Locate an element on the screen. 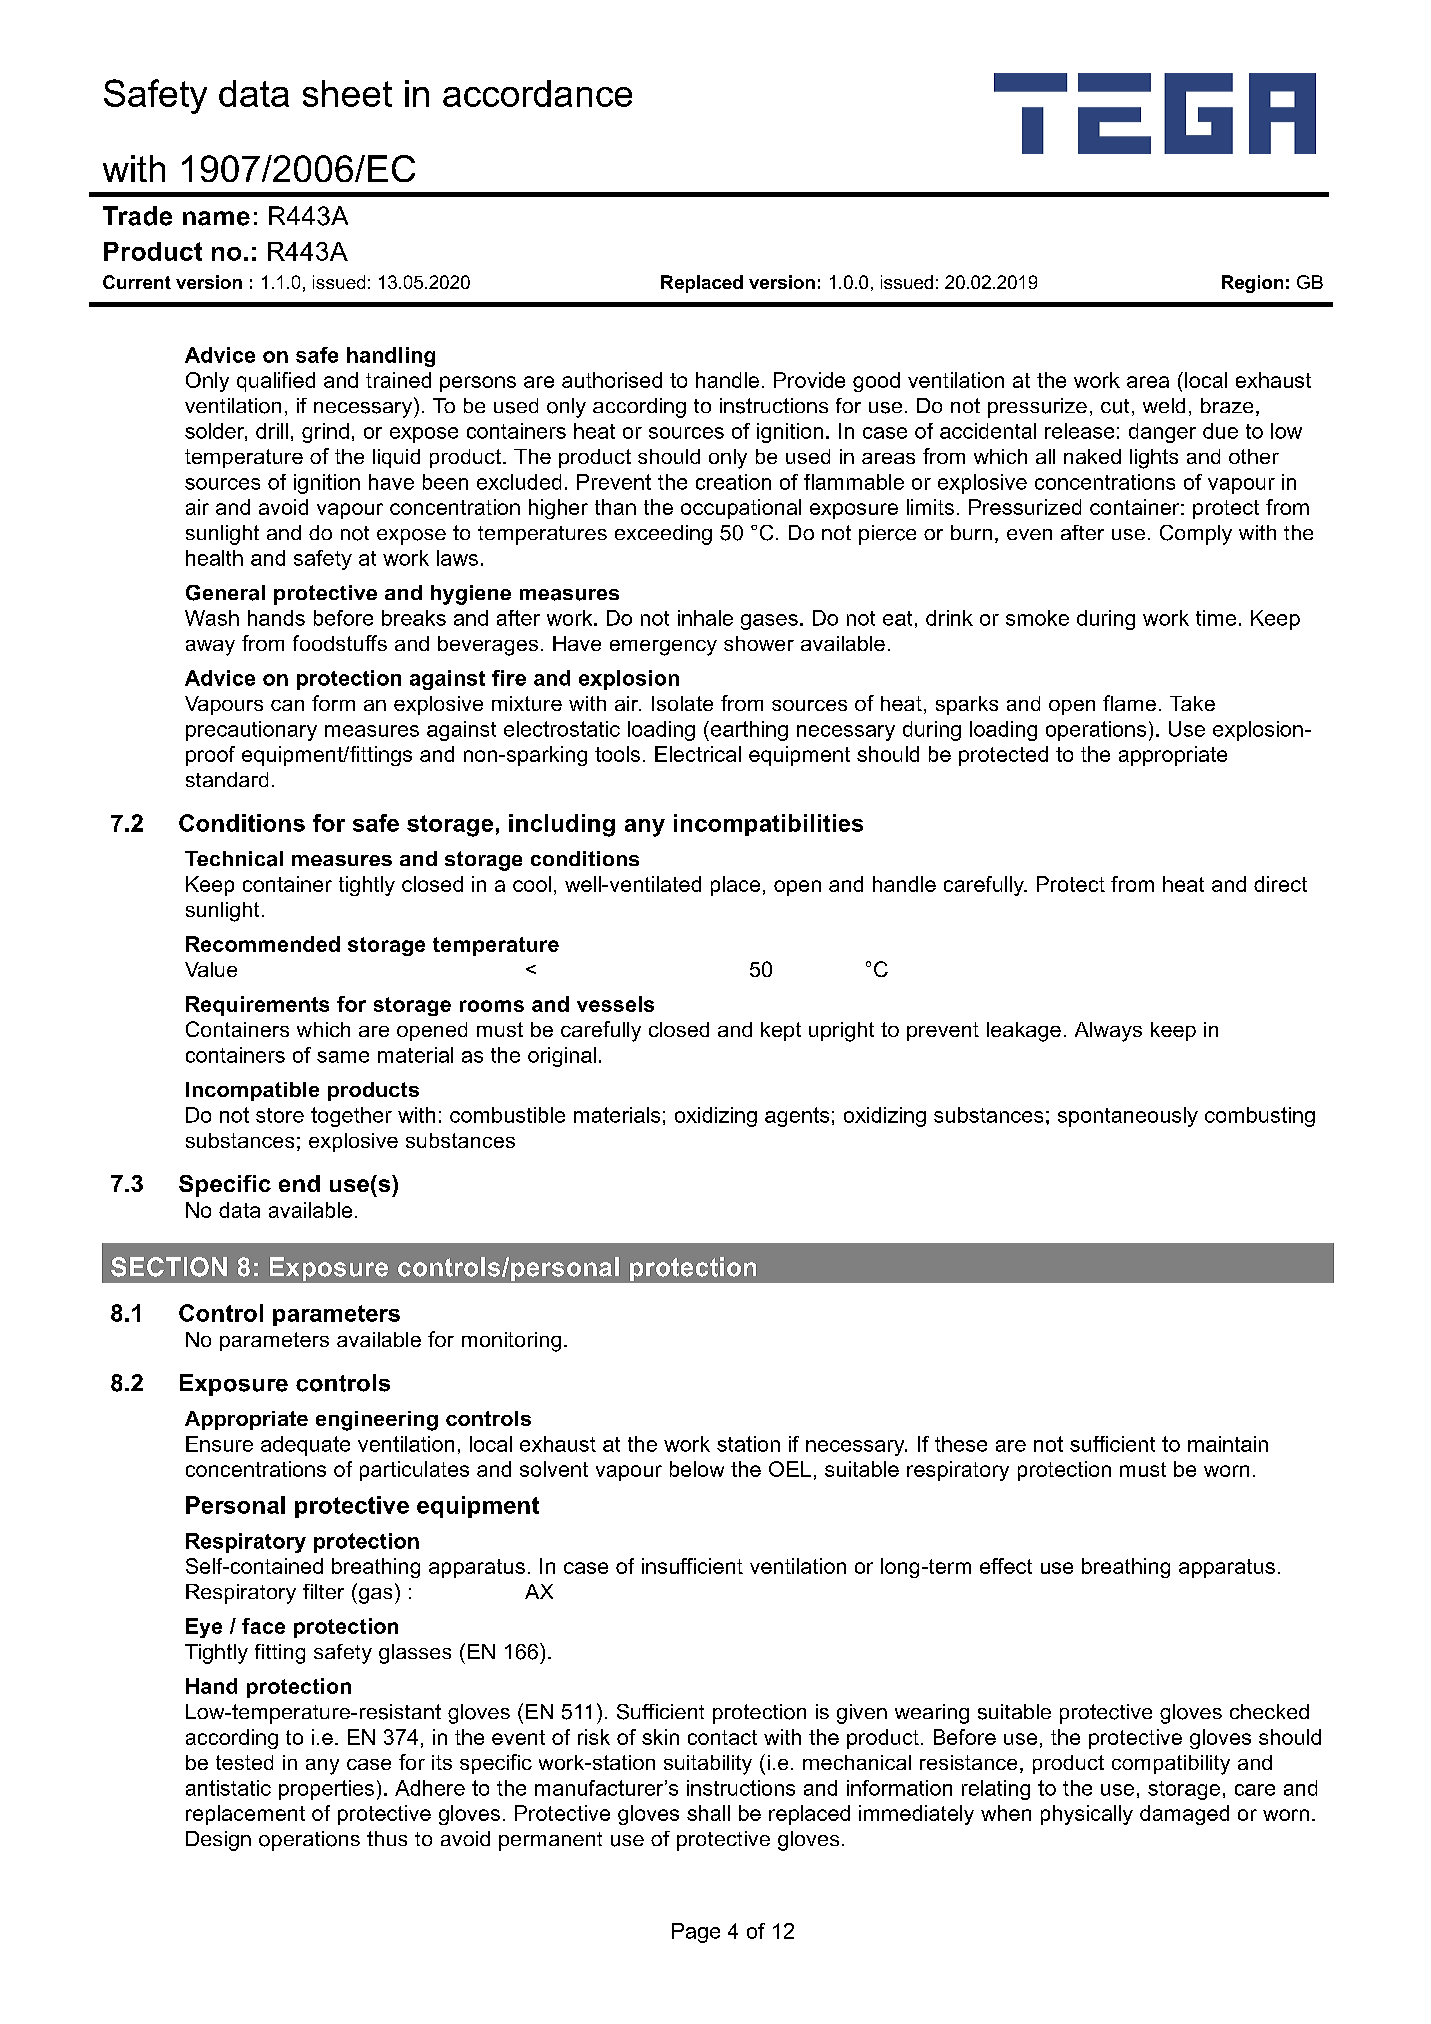  sheet is located at coordinates (347, 93).
